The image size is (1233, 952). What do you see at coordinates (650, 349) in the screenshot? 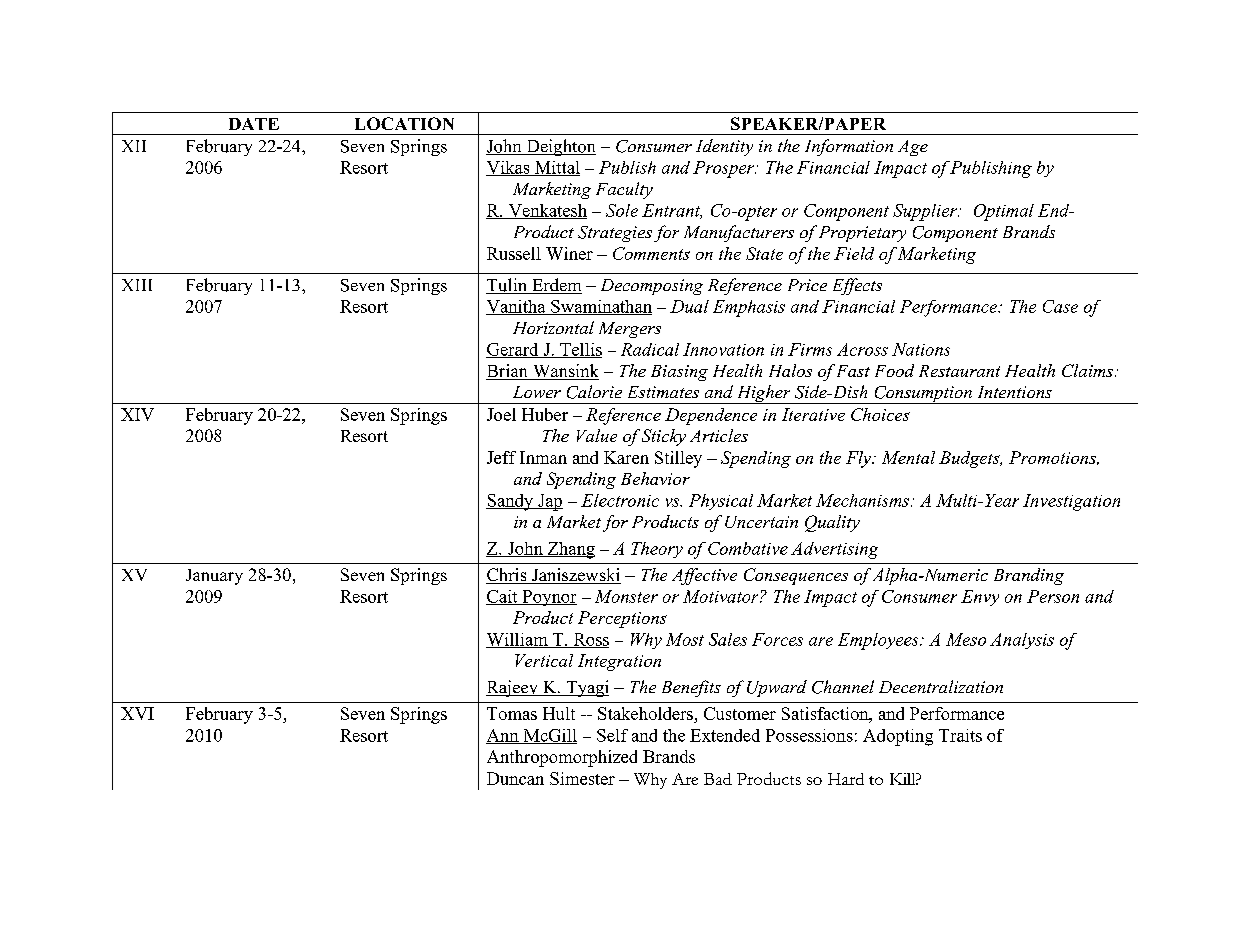
I see `Radical` at bounding box center [650, 349].
